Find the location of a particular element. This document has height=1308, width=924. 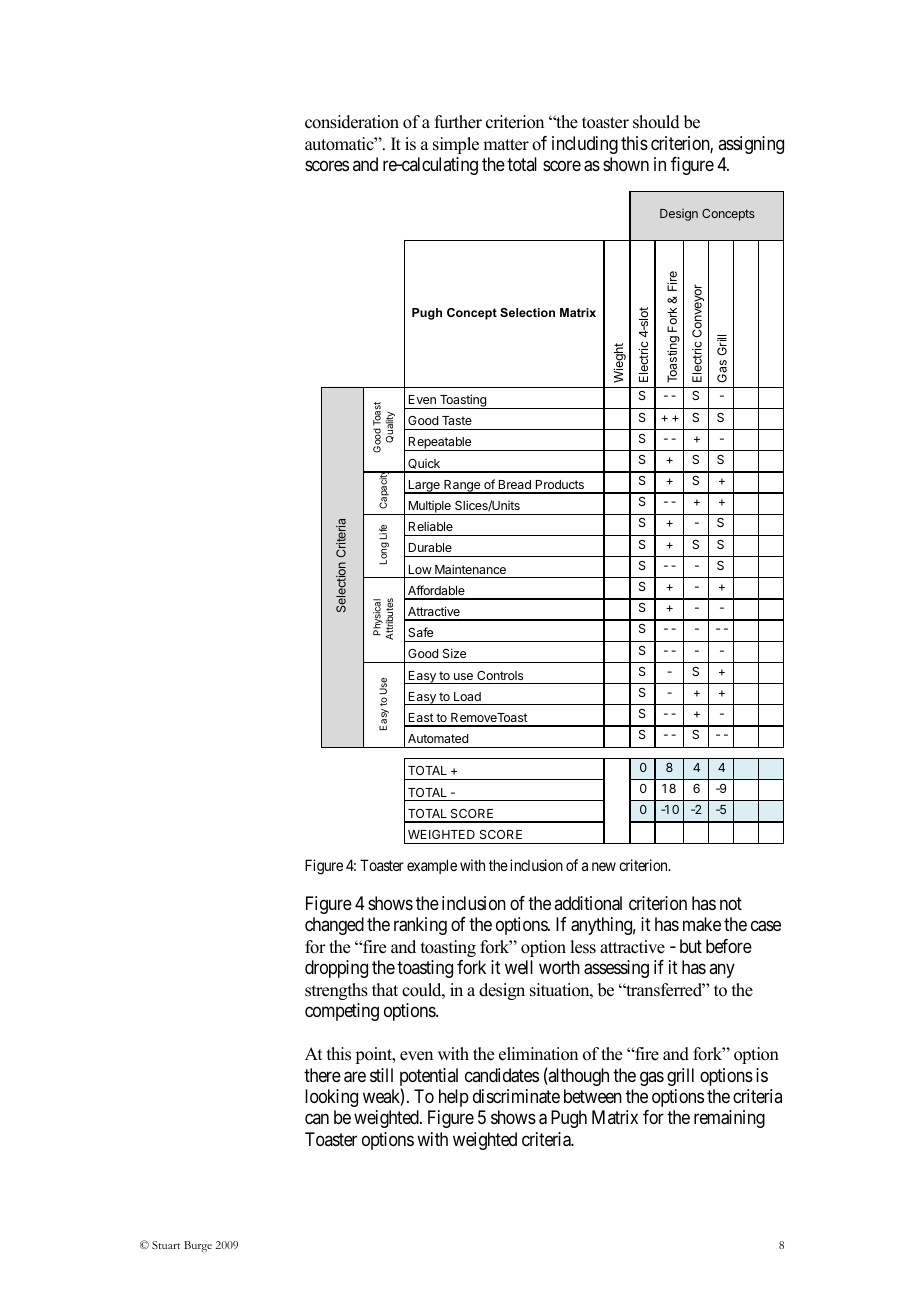

make is located at coordinates (702, 924).
